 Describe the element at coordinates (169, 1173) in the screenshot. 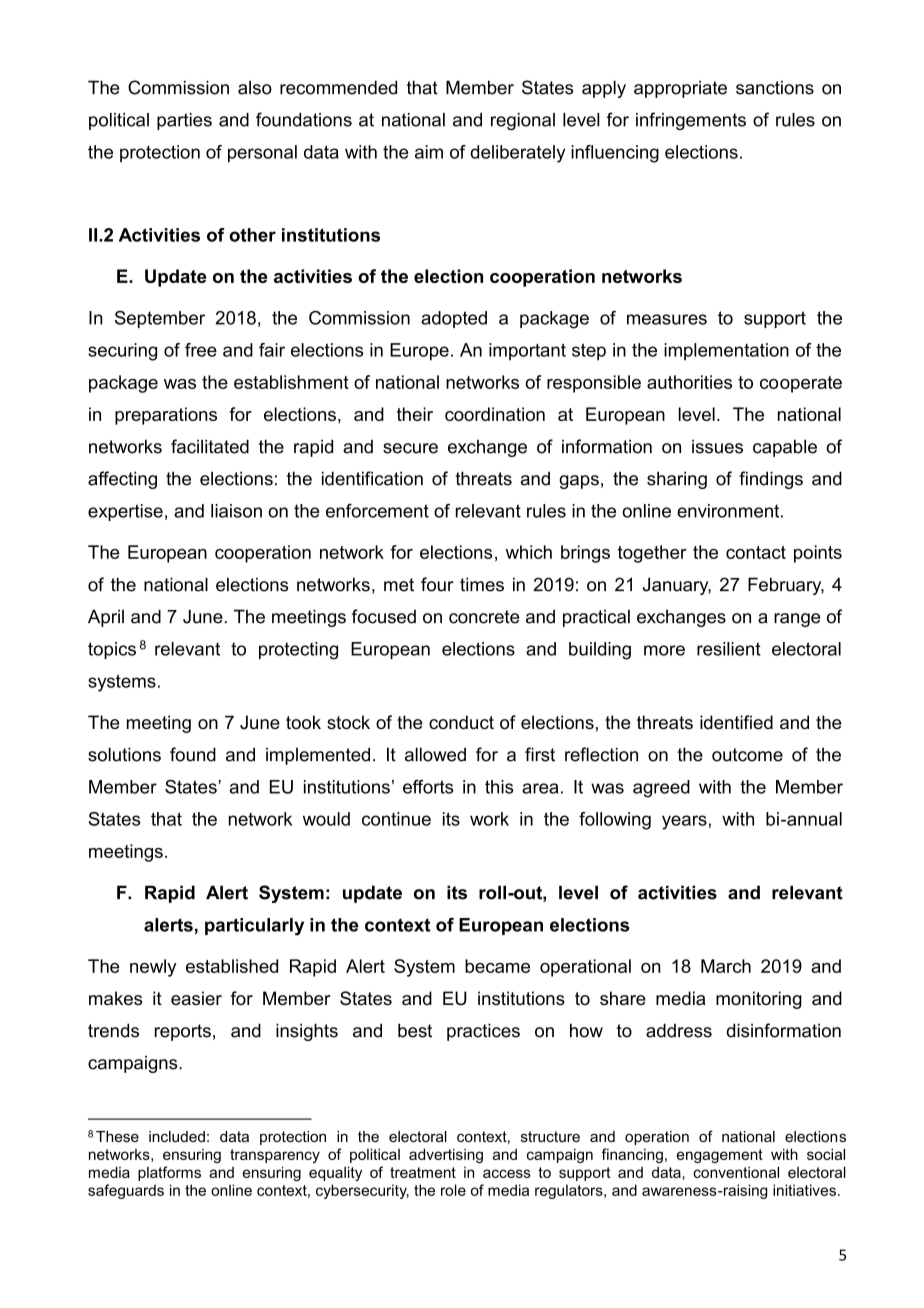

I see `platforms` at that location.
